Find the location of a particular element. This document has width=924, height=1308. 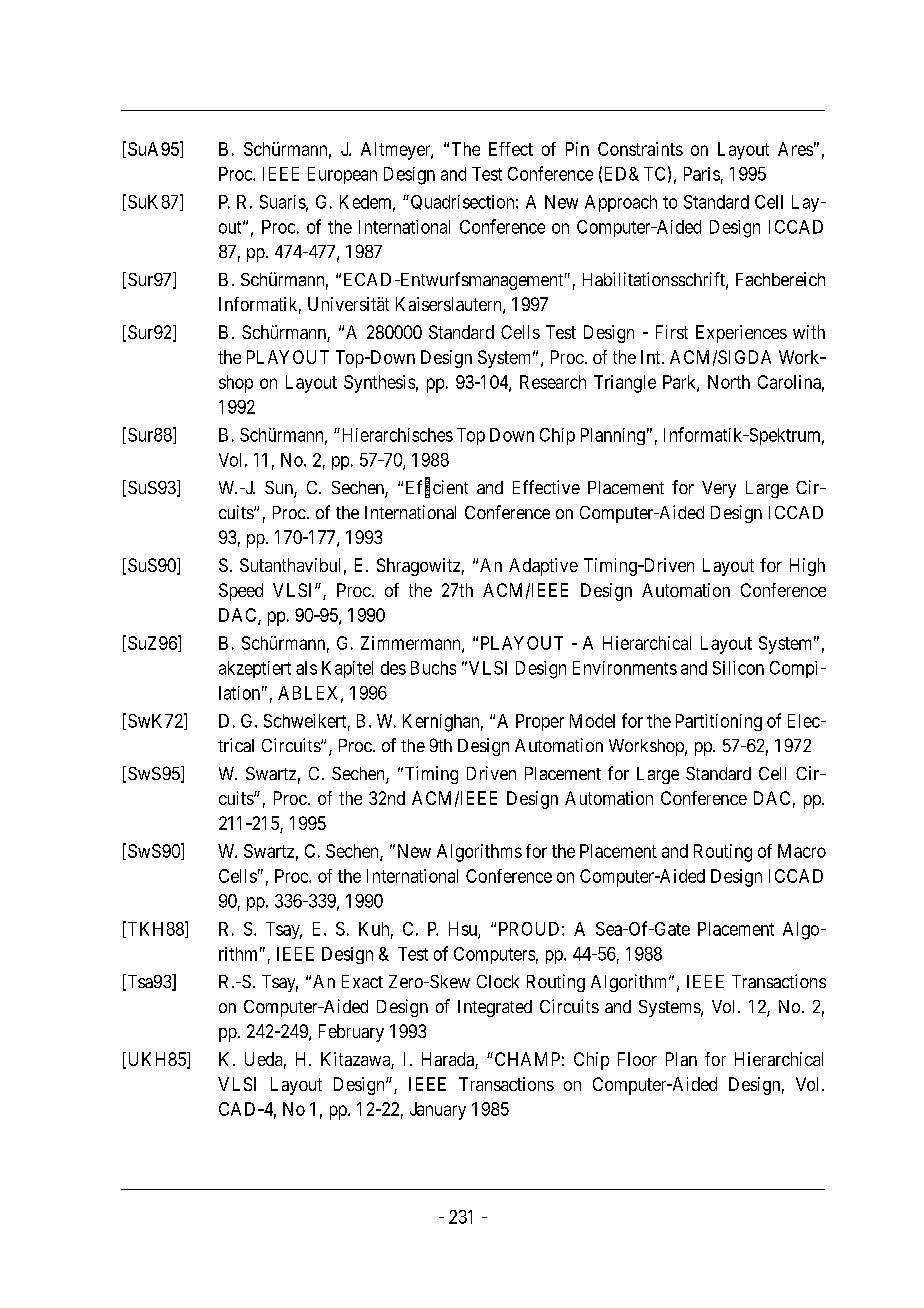

Floor is located at coordinates (637, 1059).
